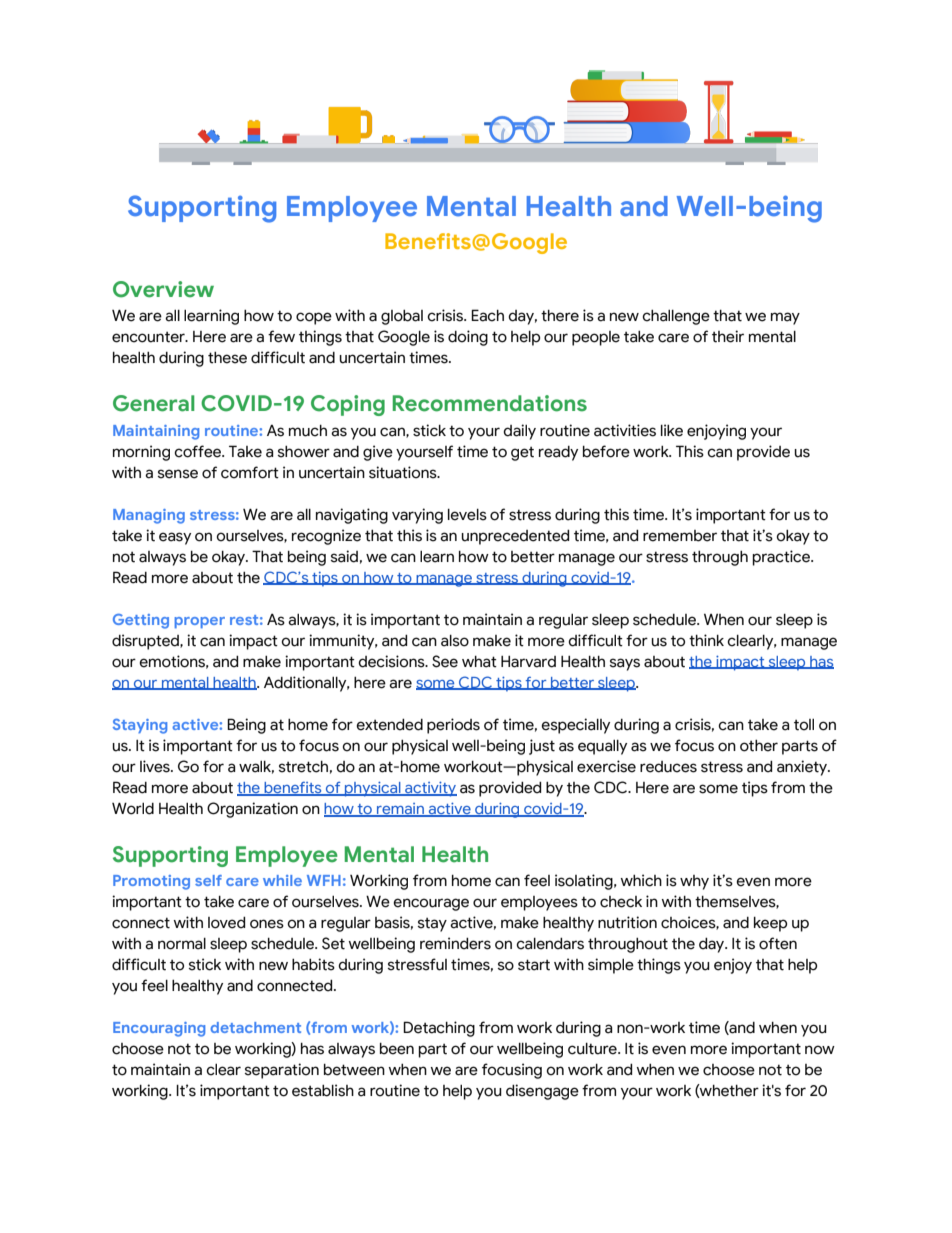 The width and height of the page is (952, 1233). I want to click on keep, so click(770, 924).
